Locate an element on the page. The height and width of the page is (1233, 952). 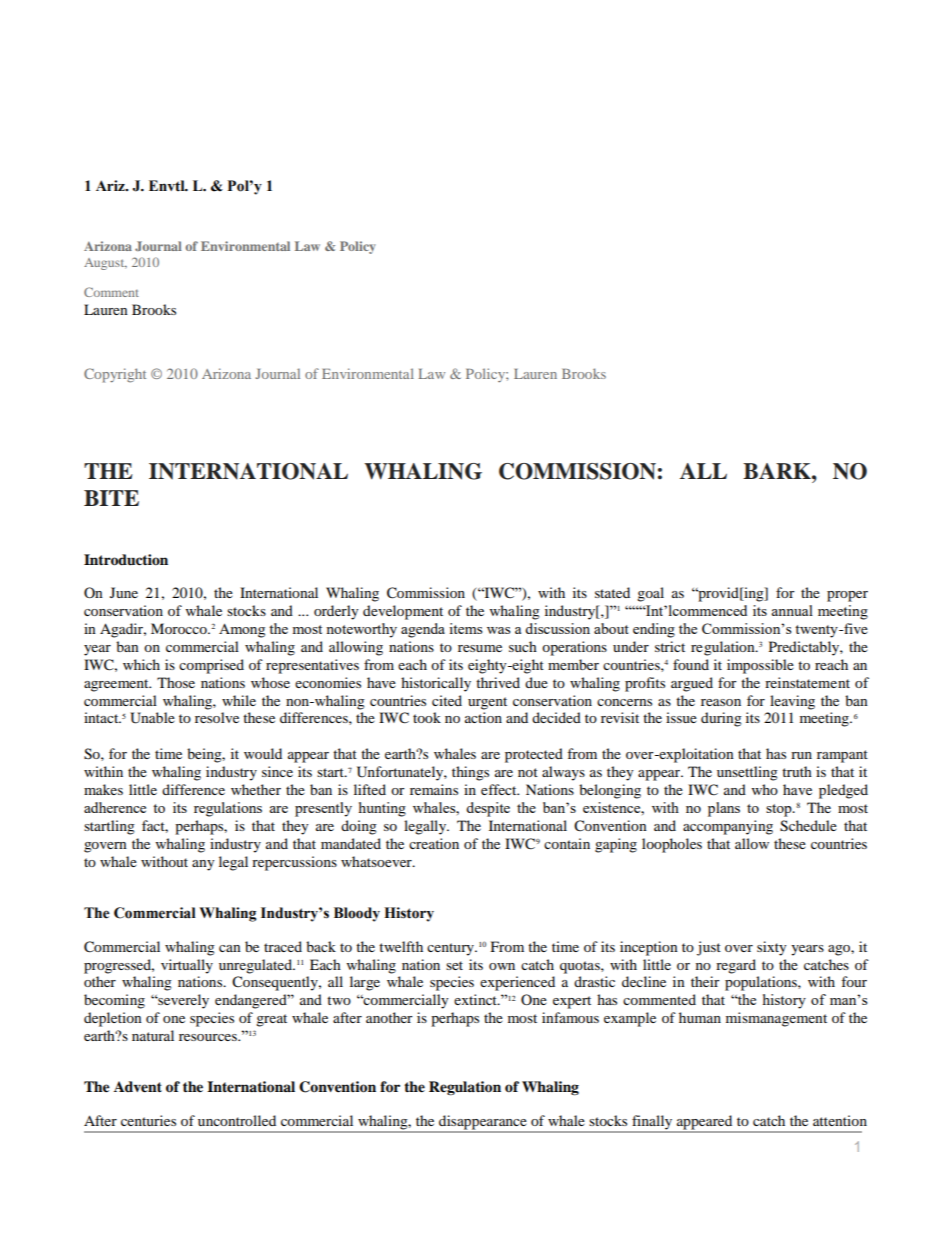
annual is located at coordinates (792, 610).
